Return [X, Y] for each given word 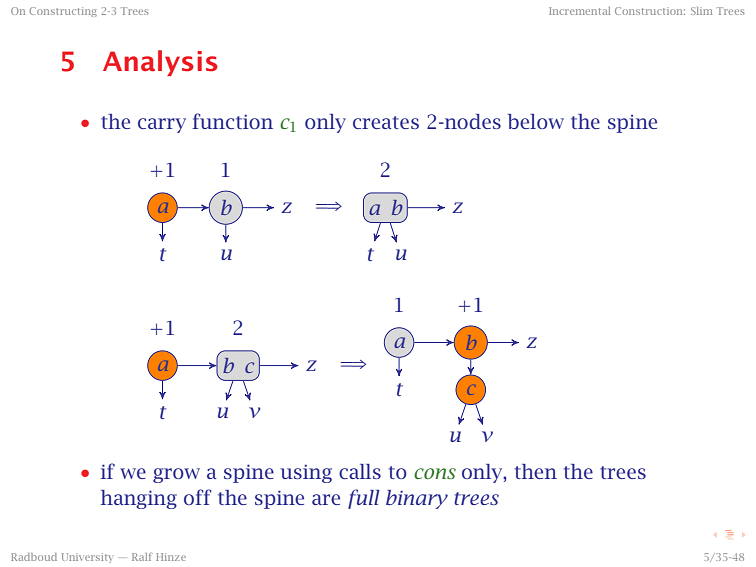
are [326, 499]
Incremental [579, 11]
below [536, 121]
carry [162, 125]
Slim [701, 11]
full [364, 499]
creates [386, 122]
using [306, 474]
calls [360, 471]
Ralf [142, 557]
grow [176, 475]
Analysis [160, 63]
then [536, 471]
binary [417, 499]
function [232, 121]
